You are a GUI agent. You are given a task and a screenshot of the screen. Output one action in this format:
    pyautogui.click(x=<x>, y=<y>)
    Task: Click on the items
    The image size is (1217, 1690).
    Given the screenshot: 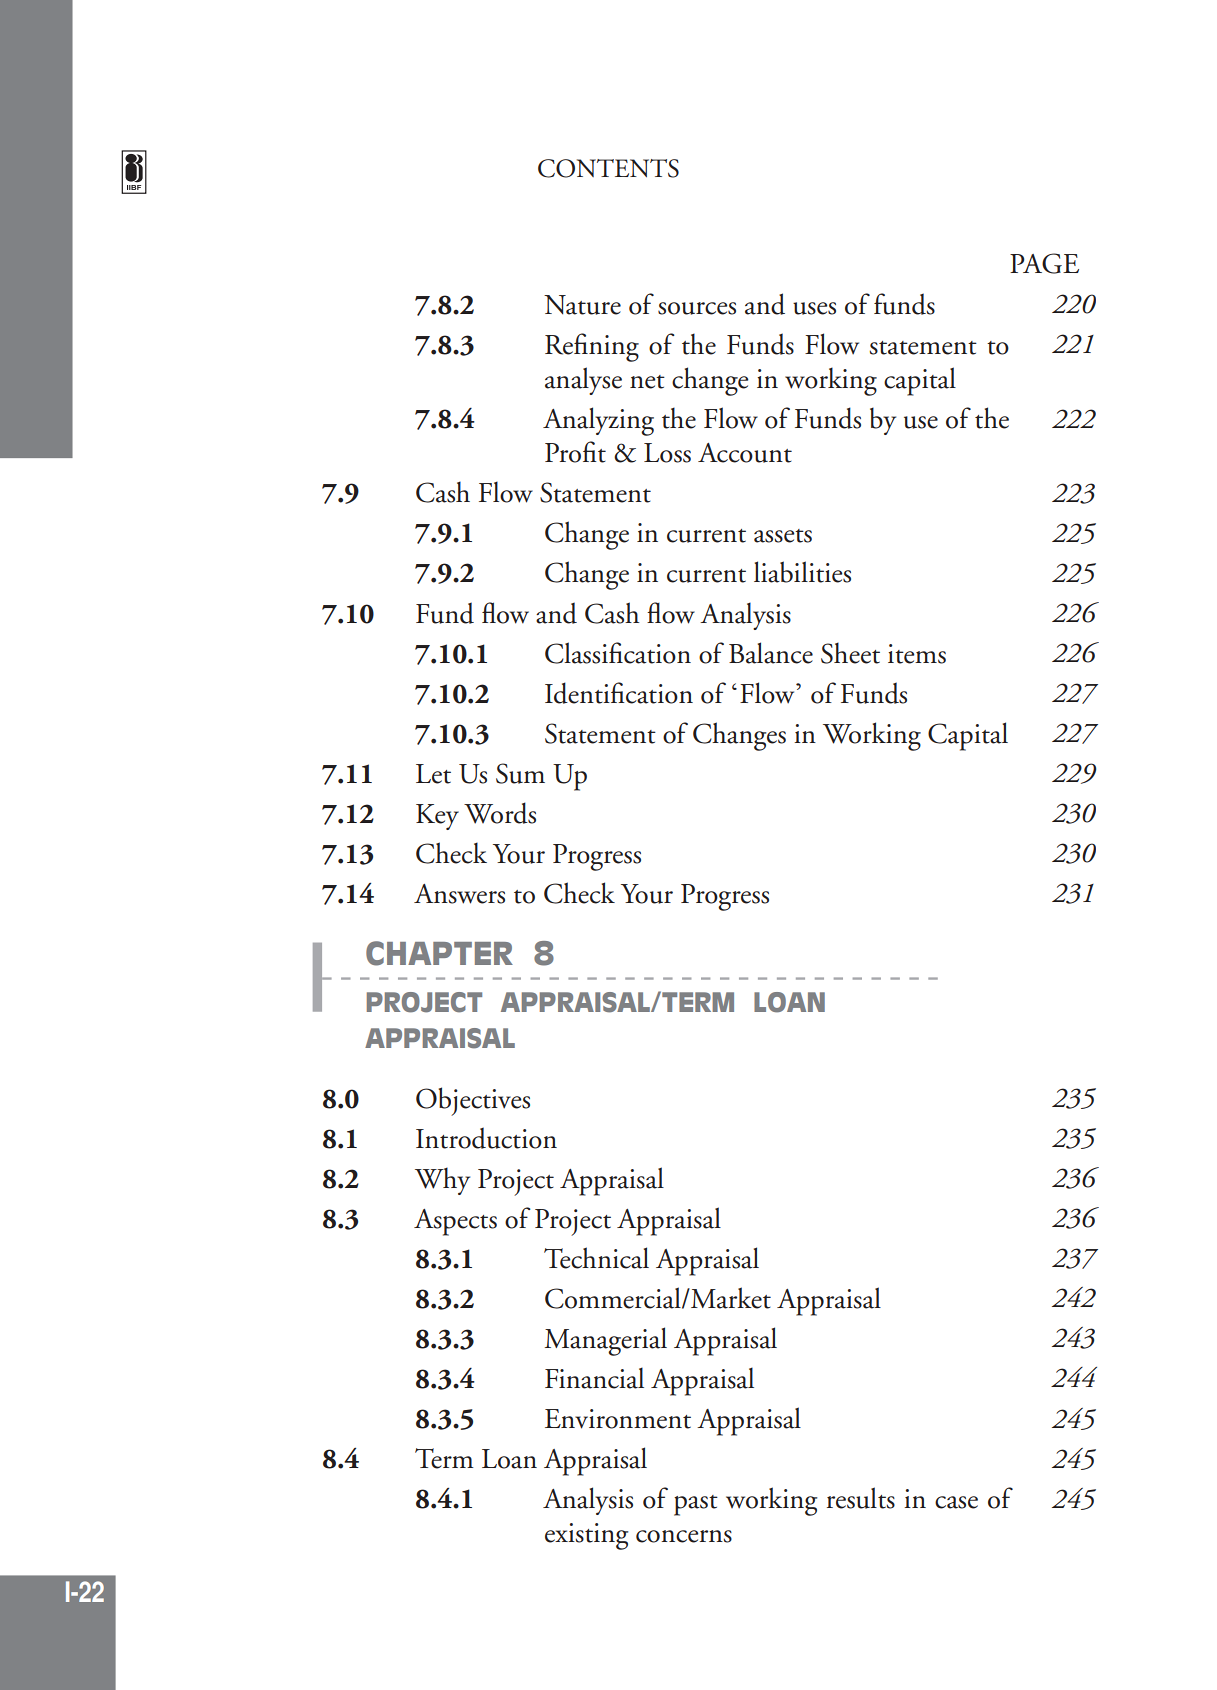 What is the action you would take?
    pyautogui.click(x=917, y=654)
